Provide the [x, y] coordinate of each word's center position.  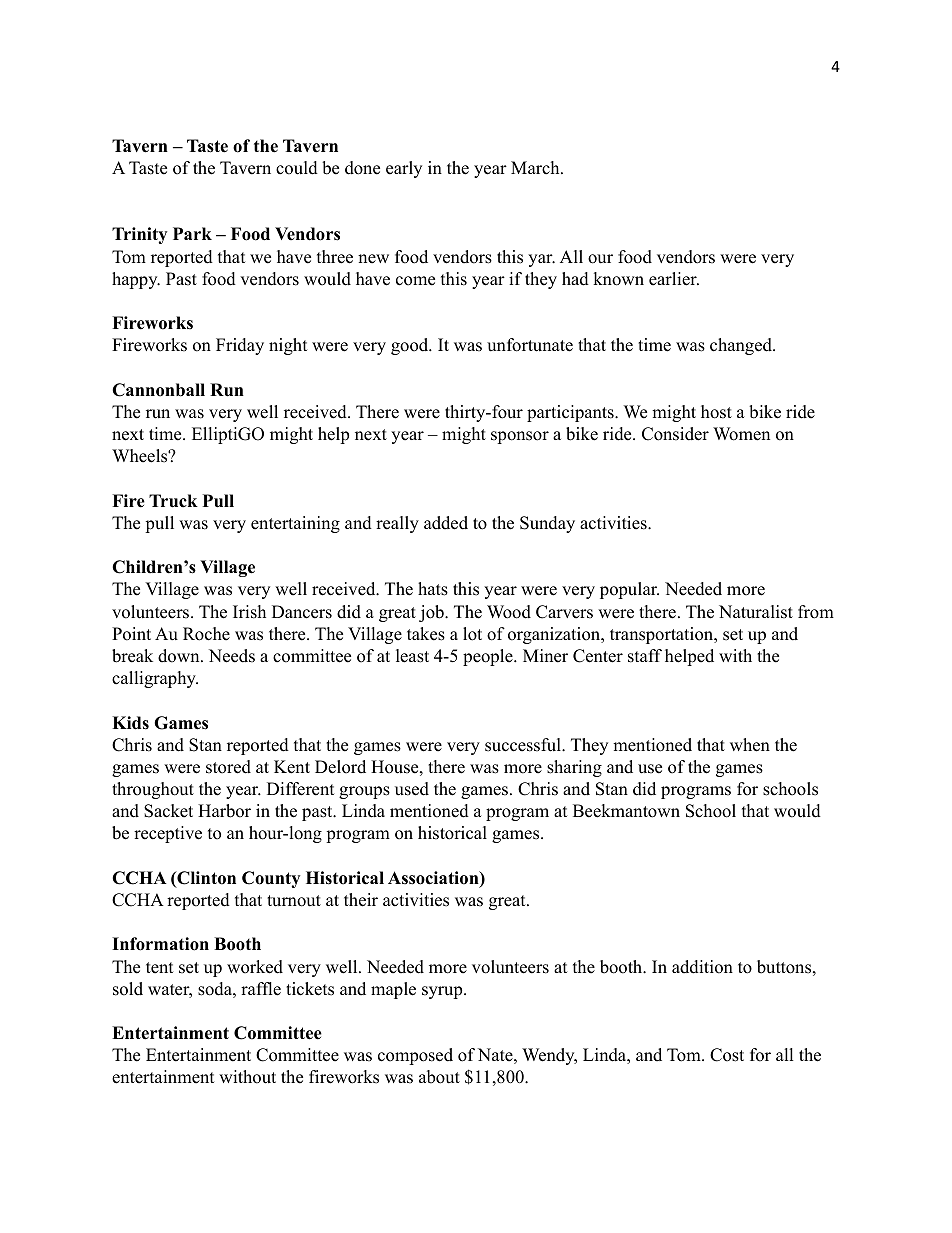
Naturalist [756, 612]
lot [472, 634]
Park [192, 233]
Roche [206, 634]
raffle [261, 989]
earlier [674, 279]
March [536, 168]
